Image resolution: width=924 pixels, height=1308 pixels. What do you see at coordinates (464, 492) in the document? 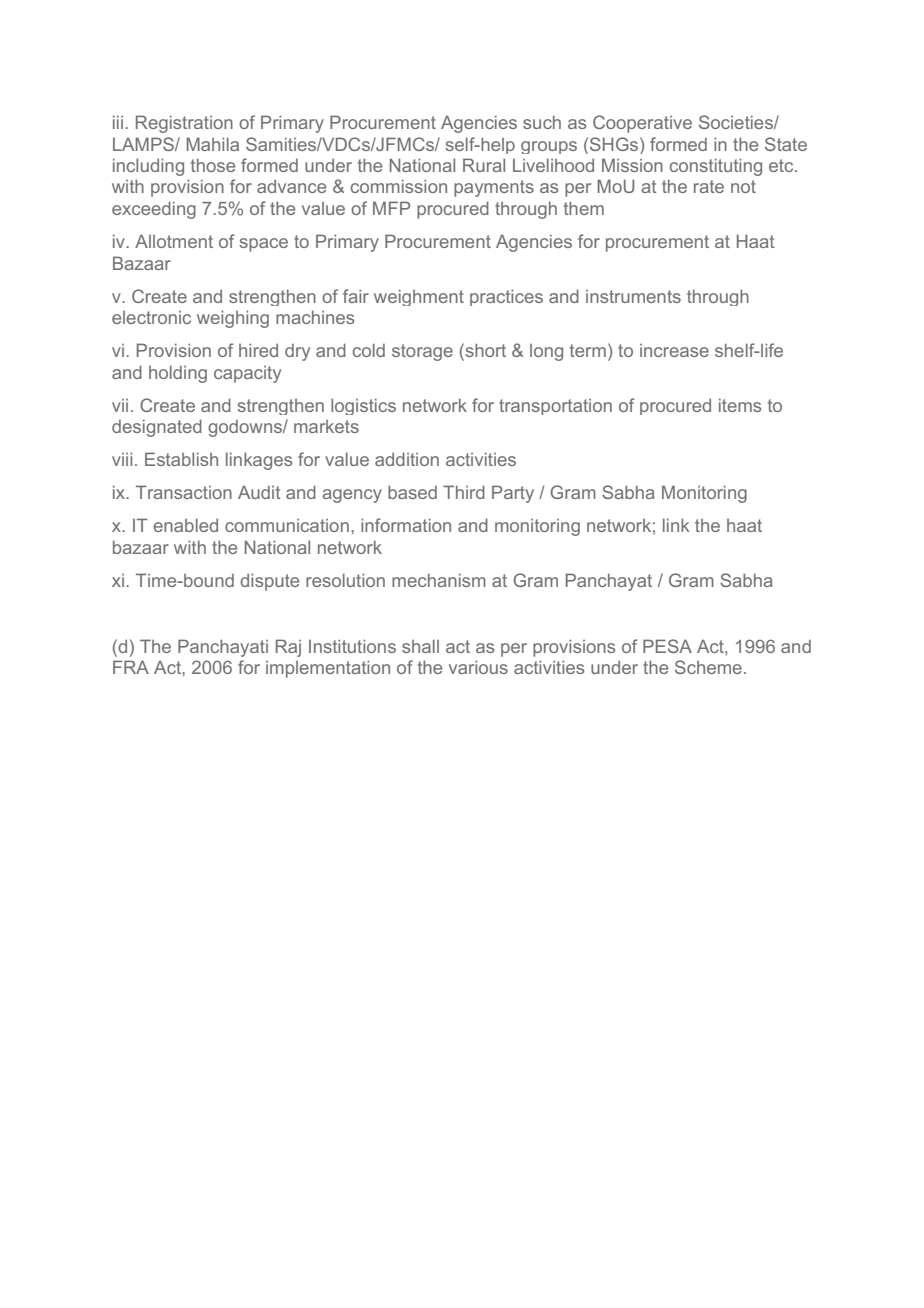
I see `Third` at bounding box center [464, 492].
